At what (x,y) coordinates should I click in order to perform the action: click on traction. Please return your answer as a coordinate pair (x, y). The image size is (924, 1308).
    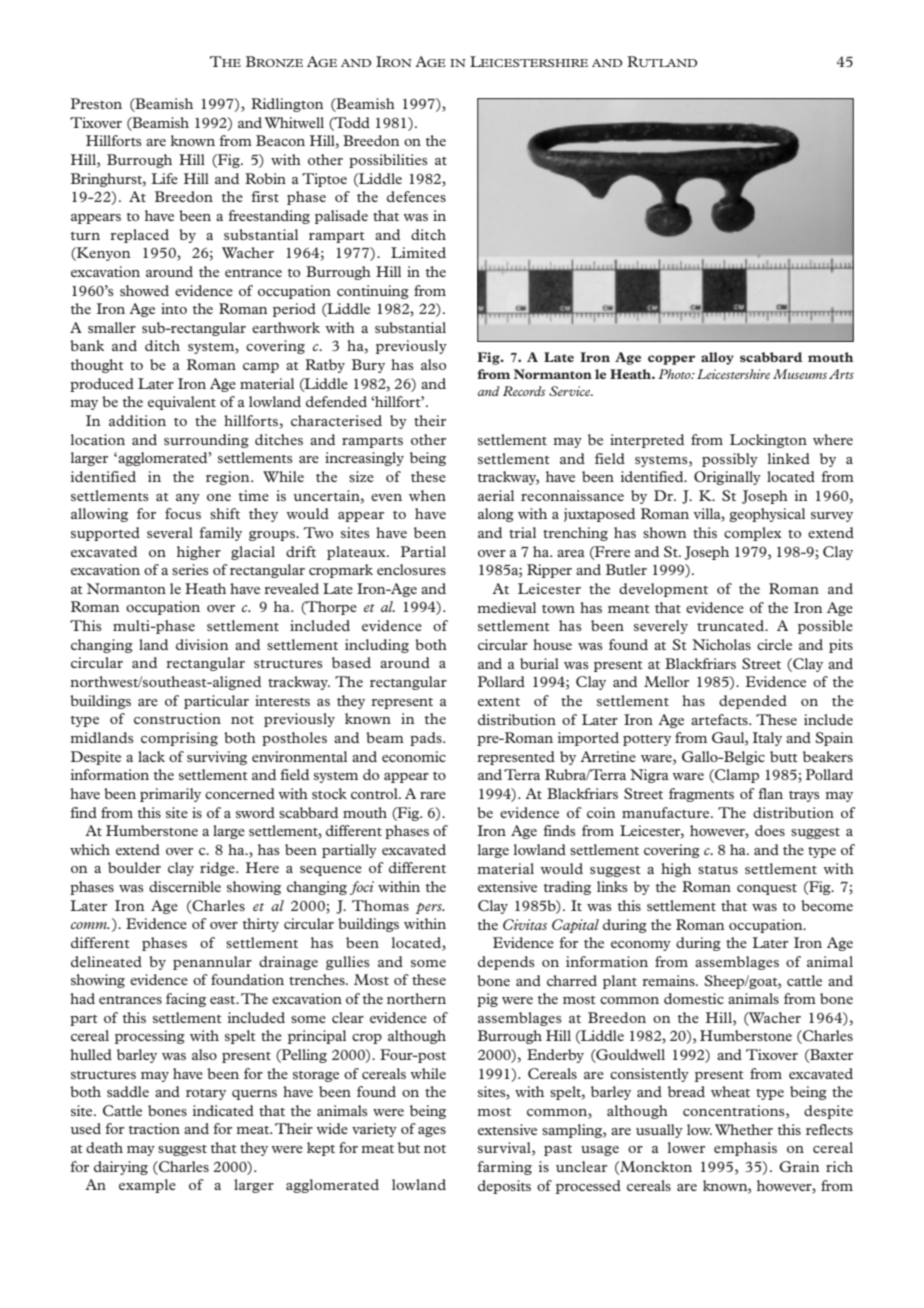
    Looking at the image, I should click on (154, 1128).
